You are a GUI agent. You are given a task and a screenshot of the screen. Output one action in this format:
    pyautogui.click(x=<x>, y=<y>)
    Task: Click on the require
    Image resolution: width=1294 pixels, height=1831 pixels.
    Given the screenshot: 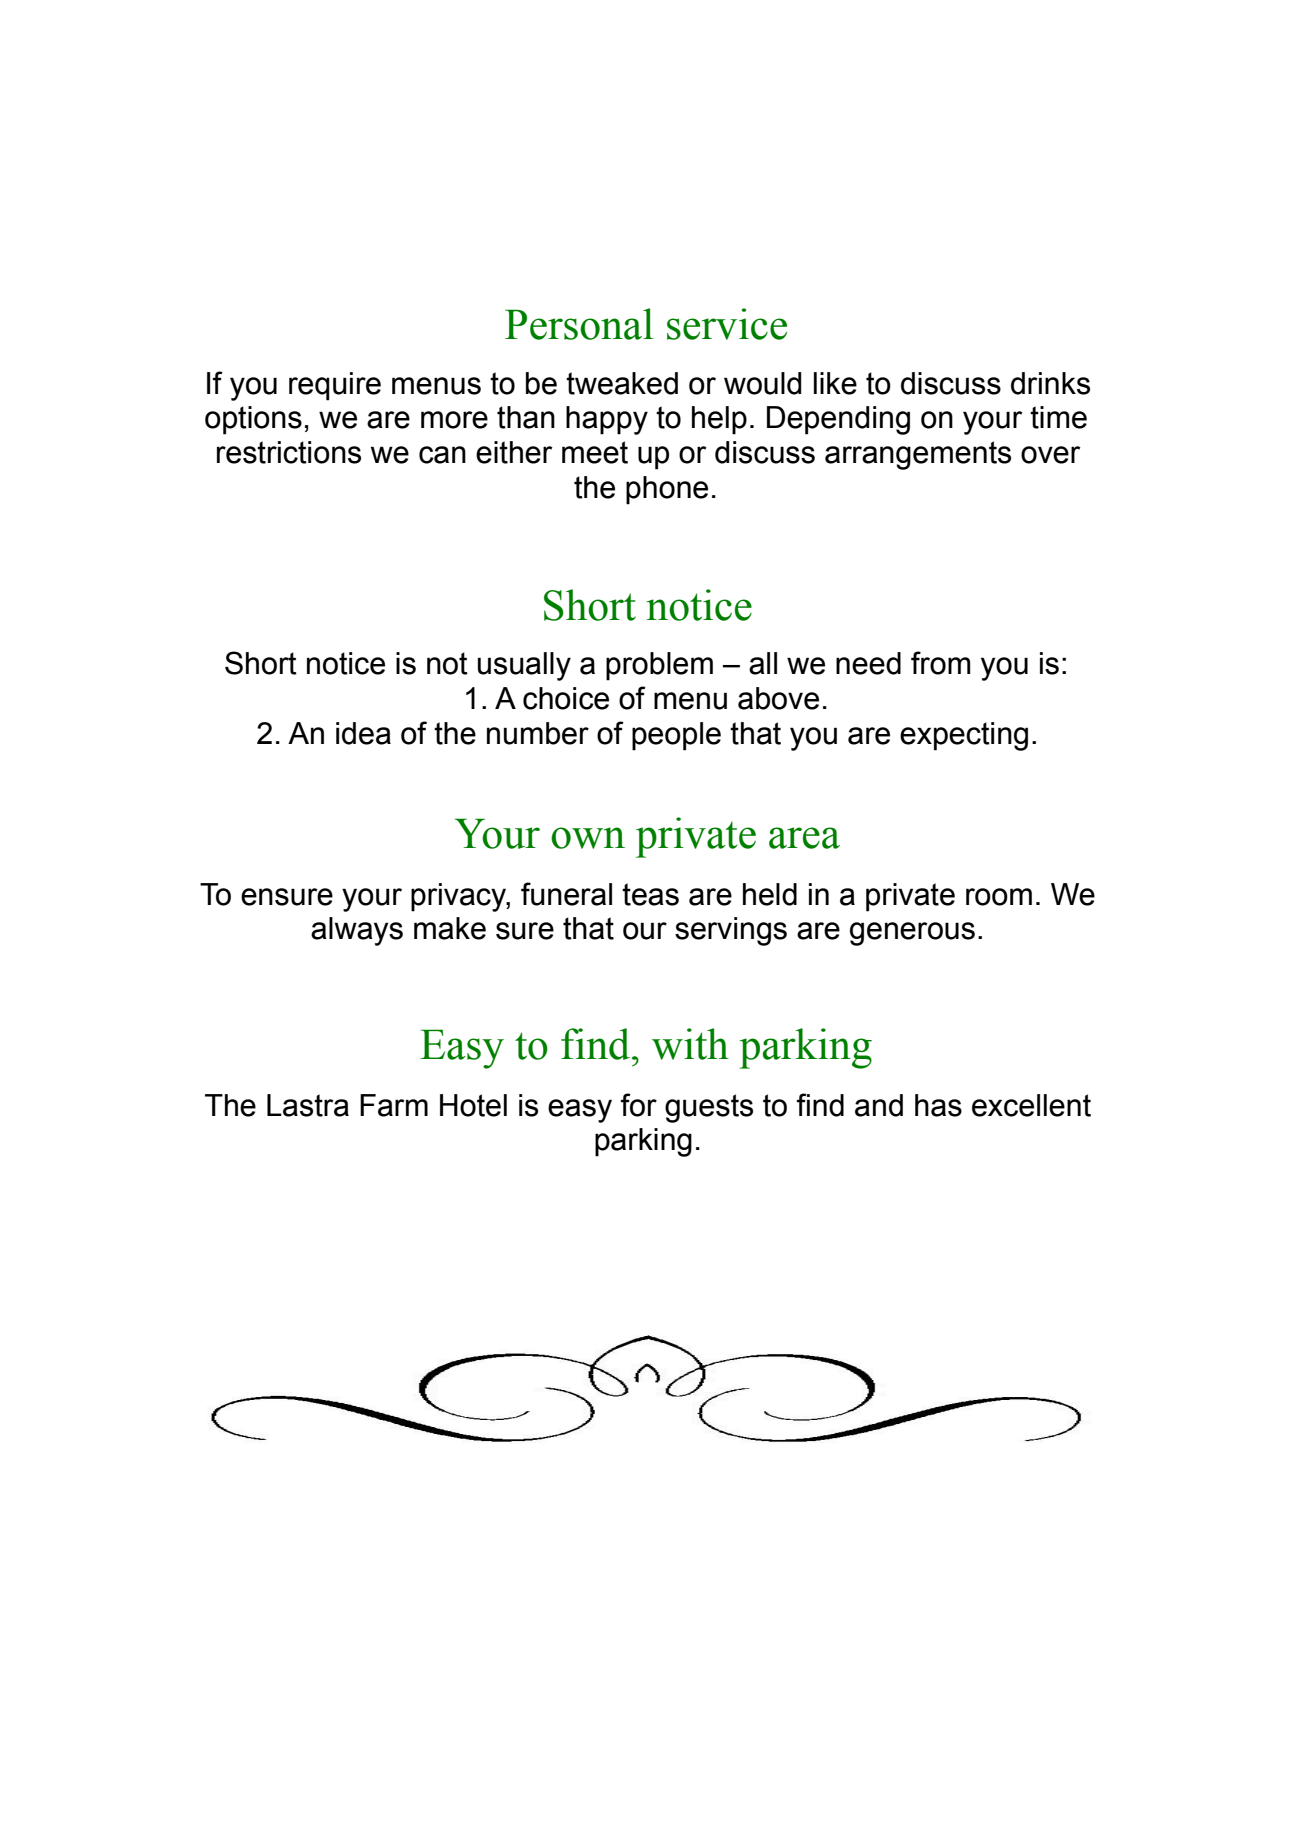 What is the action you would take?
    pyautogui.click(x=335, y=386)
